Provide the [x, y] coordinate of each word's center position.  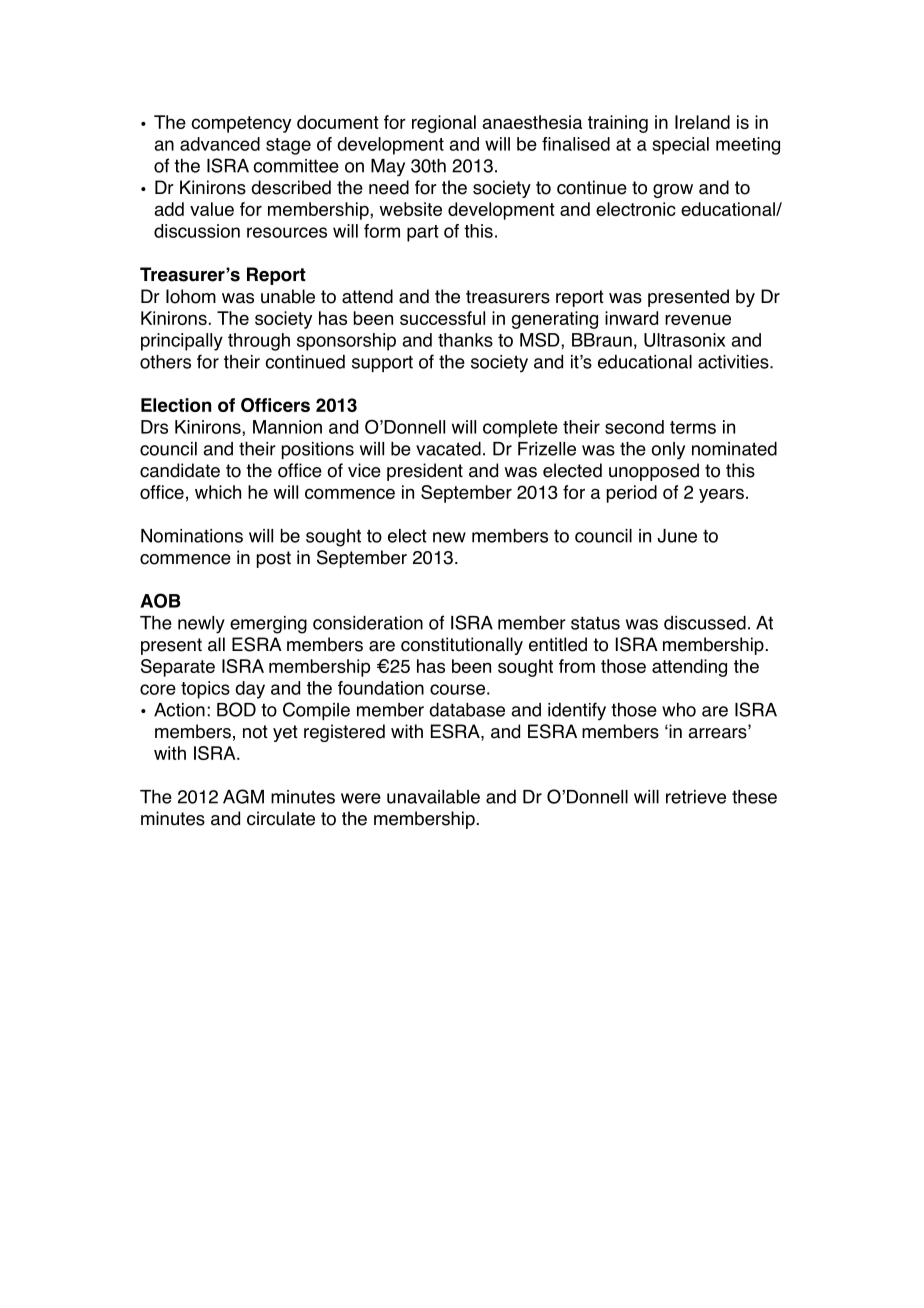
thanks [465, 340]
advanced [220, 144]
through [259, 342]
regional [444, 124]
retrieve [696, 797]
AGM [243, 796]
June [677, 536]
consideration [368, 623]
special [680, 146]
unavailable [433, 797]
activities [734, 362]
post [274, 559]
